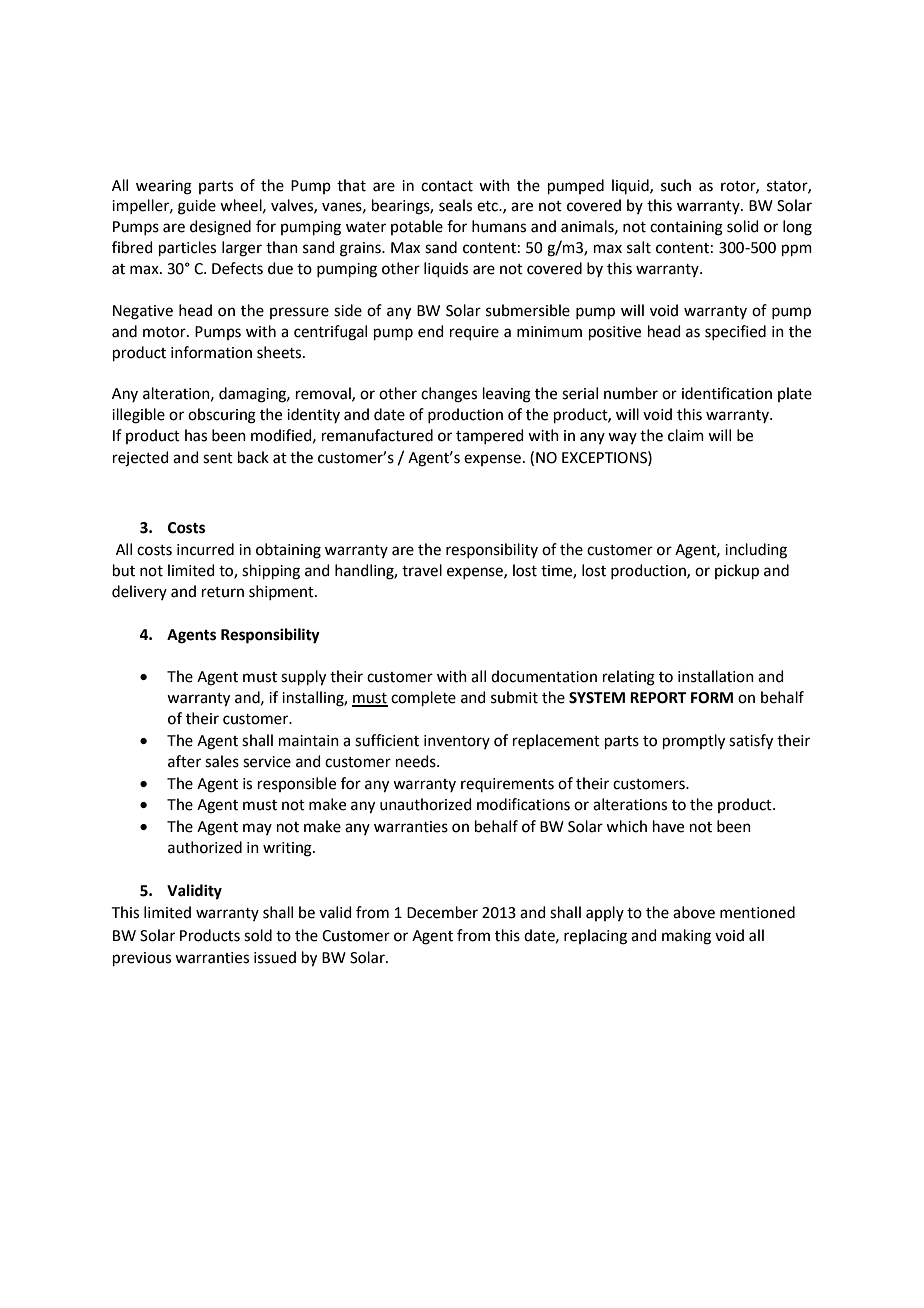  I want to click on seals, so click(455, 205).
